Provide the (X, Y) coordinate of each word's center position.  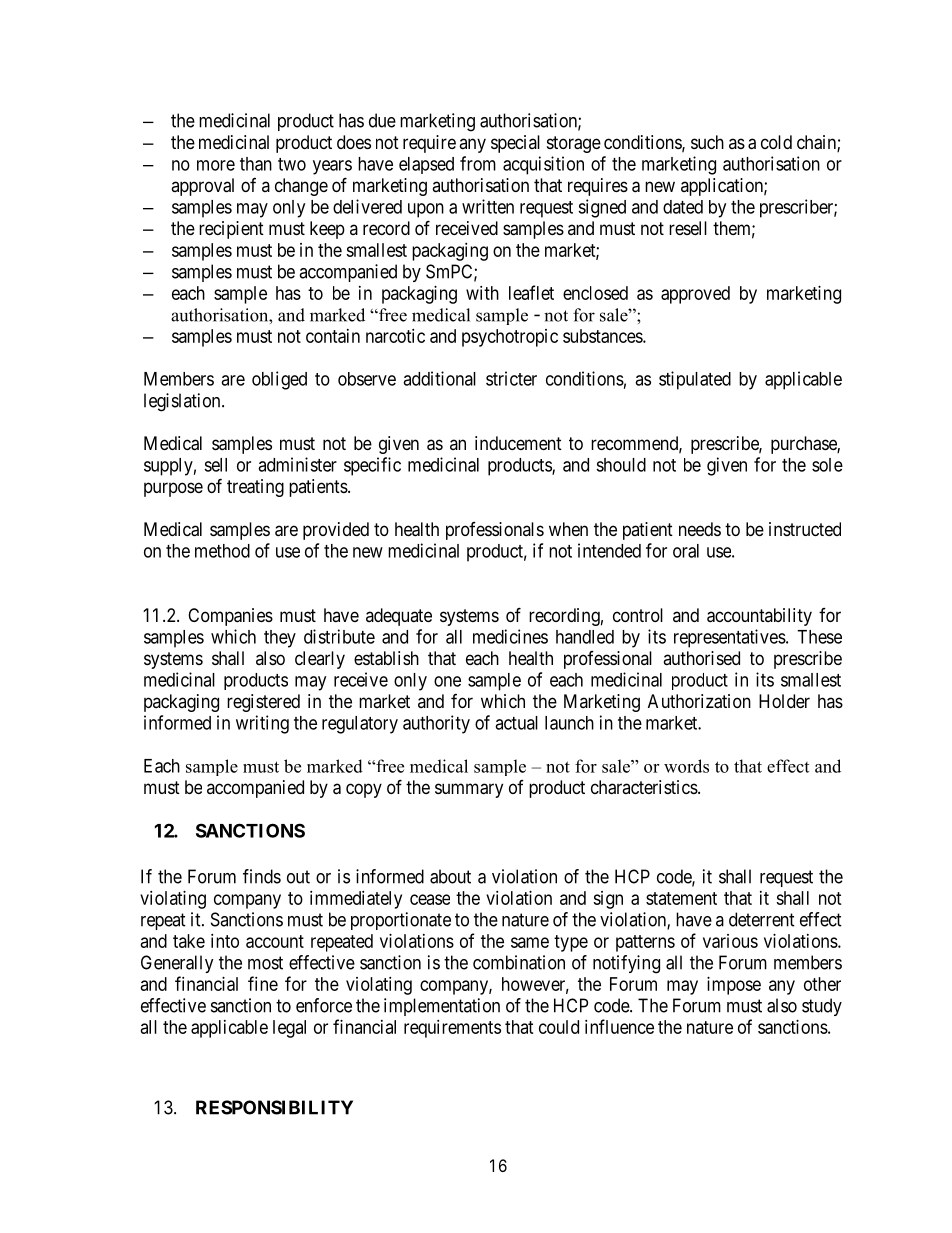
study (822, 1007)
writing (262, 724)
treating (255, 488)
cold (776, 142)
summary (469, 790)
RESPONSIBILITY (274, 1107)
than (256, 164)
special (515, 144)
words (686, 766)
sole (827, 465)
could (559, 1027)
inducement (518, 443)
